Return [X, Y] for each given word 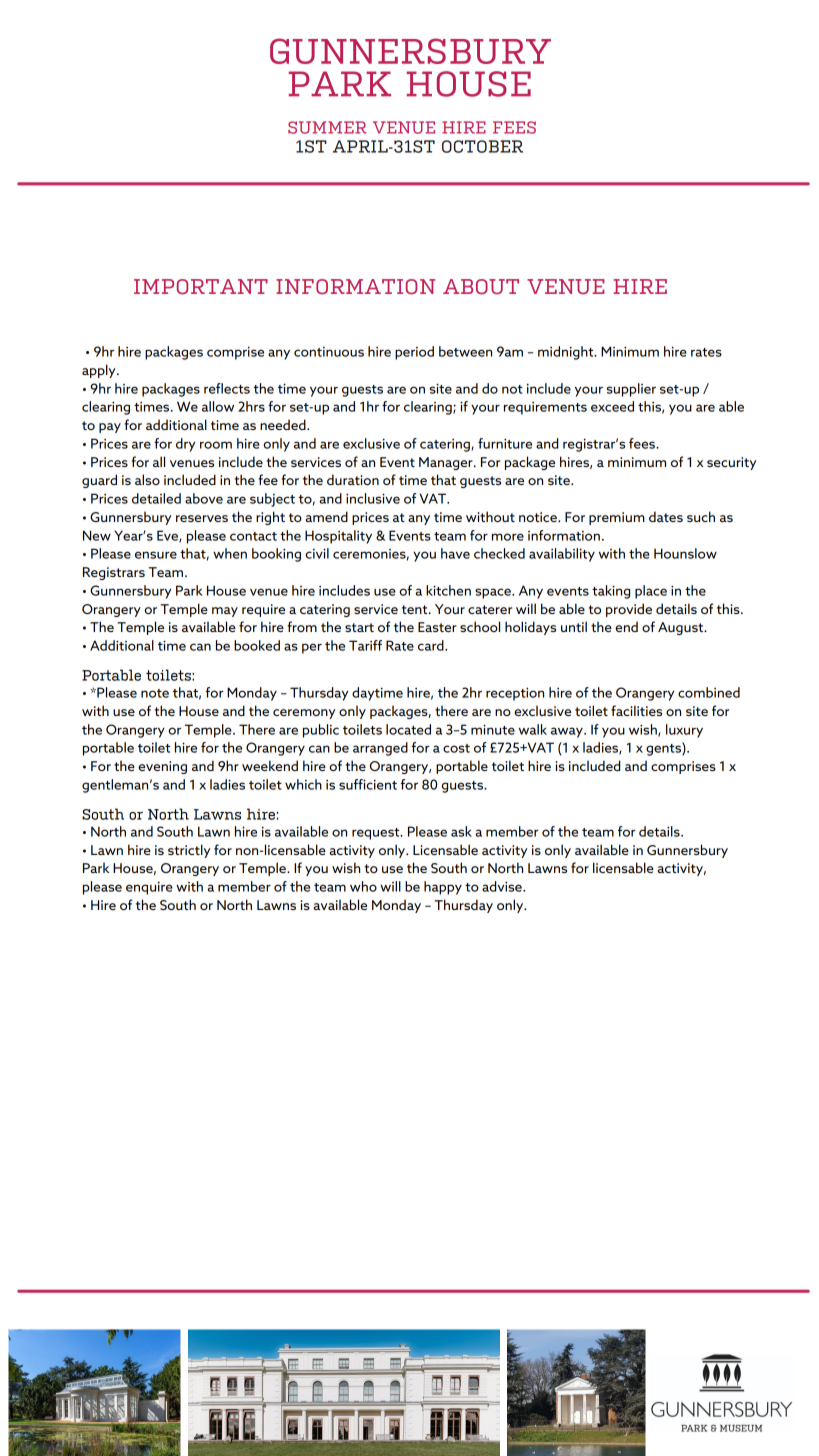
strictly [189, 851]
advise [503, 886]
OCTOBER [482, 146]
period [414, 353]
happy [443, 888]
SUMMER [327, 127]
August [682, 628]
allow [218, 406]
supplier [631, 390]
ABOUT [481, 287]
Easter [437, 627]
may [225, 612]
